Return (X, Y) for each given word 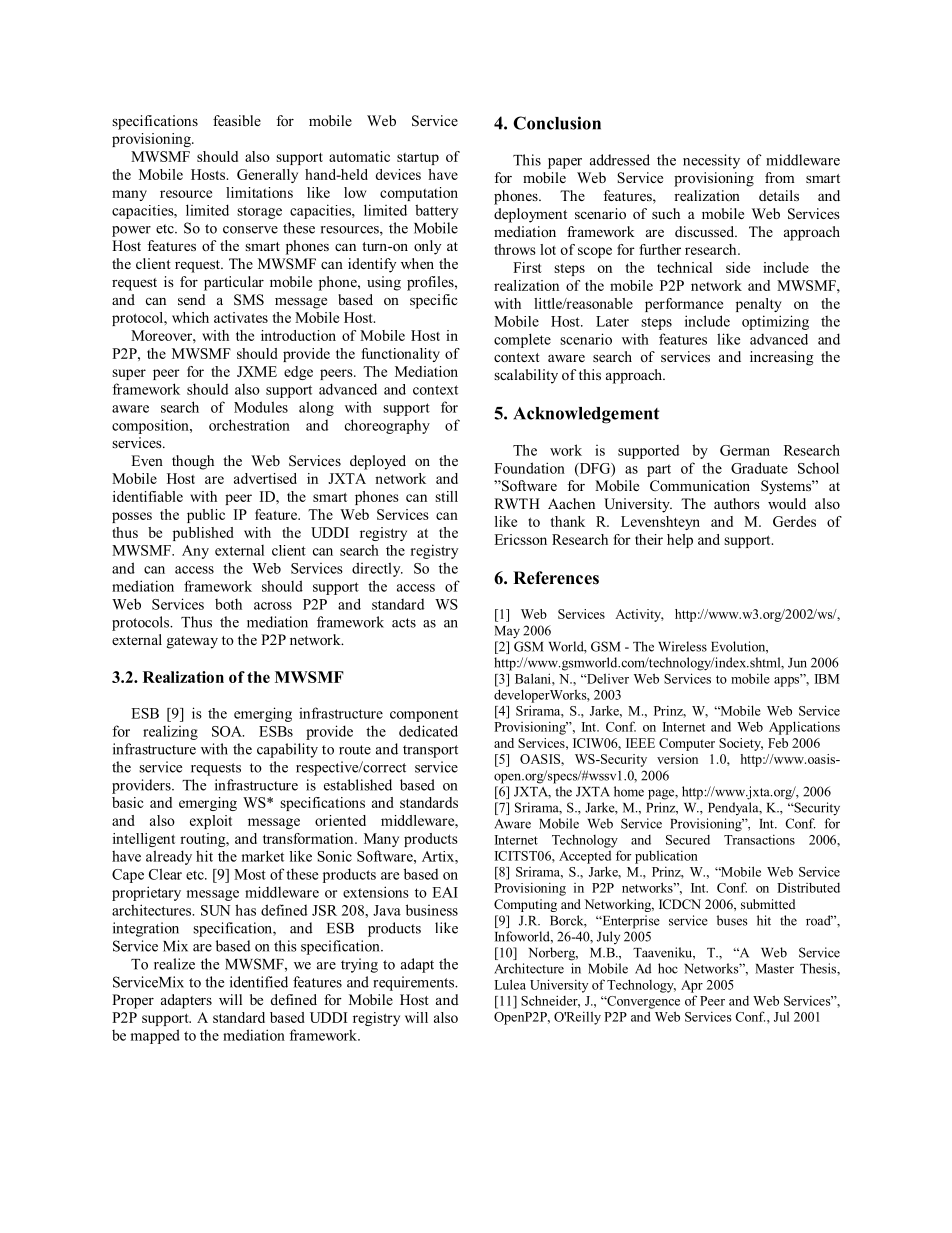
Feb (778, 743)
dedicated (428, 731)
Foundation (529, 468)
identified (259, 982)
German (745, 450)
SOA (228, 731)
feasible (237, 120)
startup (418, 158)
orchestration (249, 425)
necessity (711, 161)
